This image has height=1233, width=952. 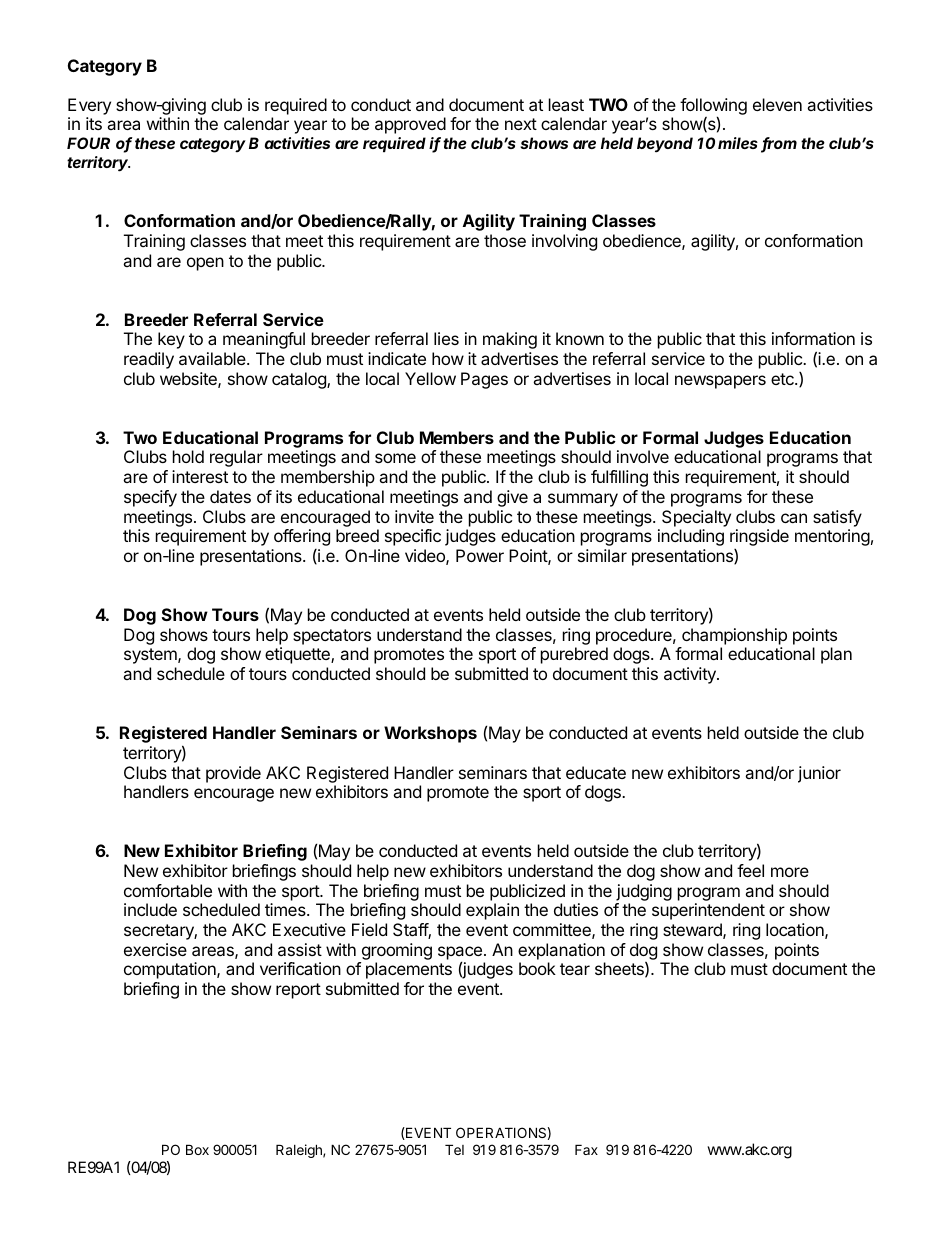 What do you see at coordinates (430, 734) in the image?
I see `Workshops` at bounding box center [430, 734].
